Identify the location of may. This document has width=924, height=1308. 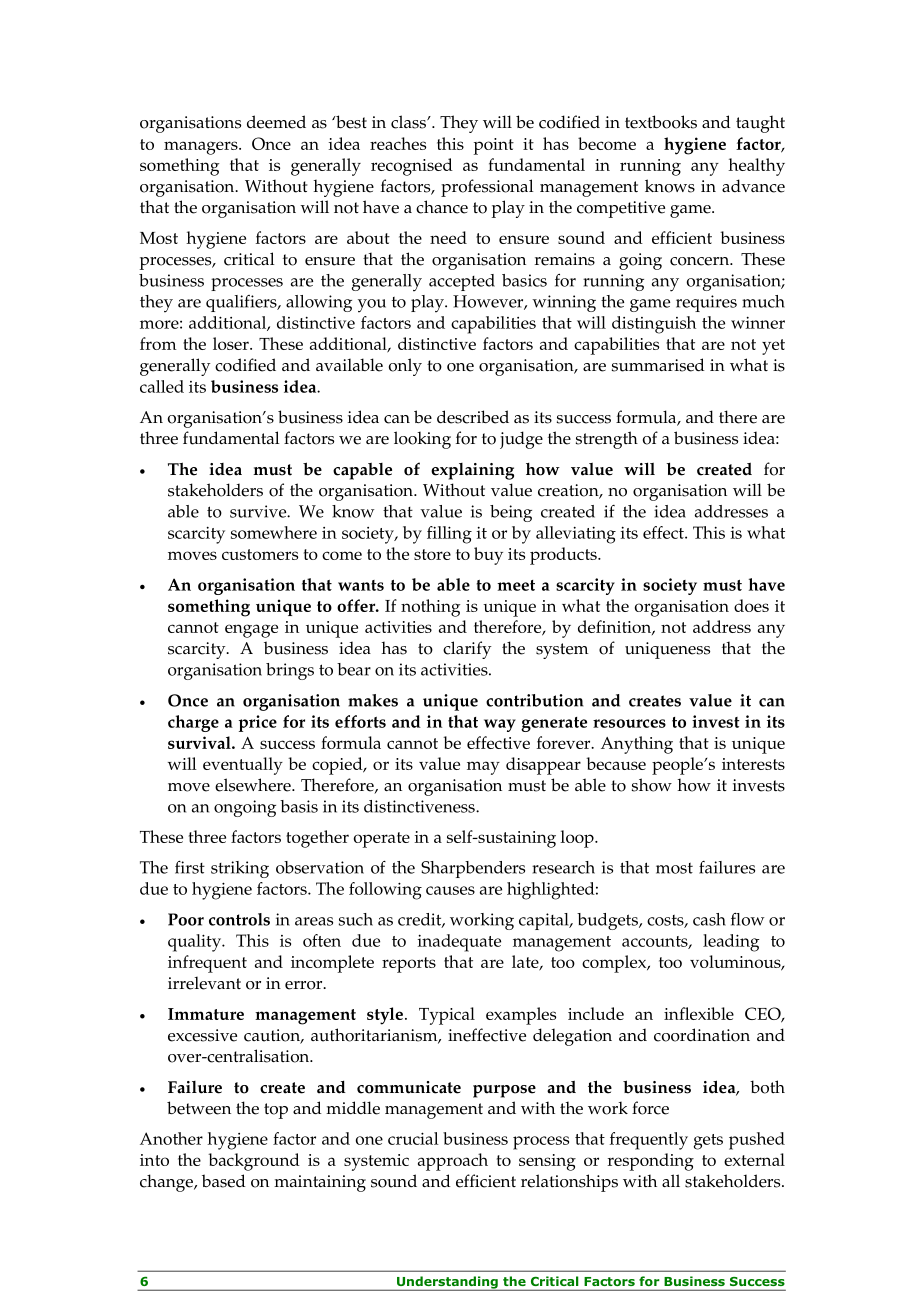
(483, 768).
